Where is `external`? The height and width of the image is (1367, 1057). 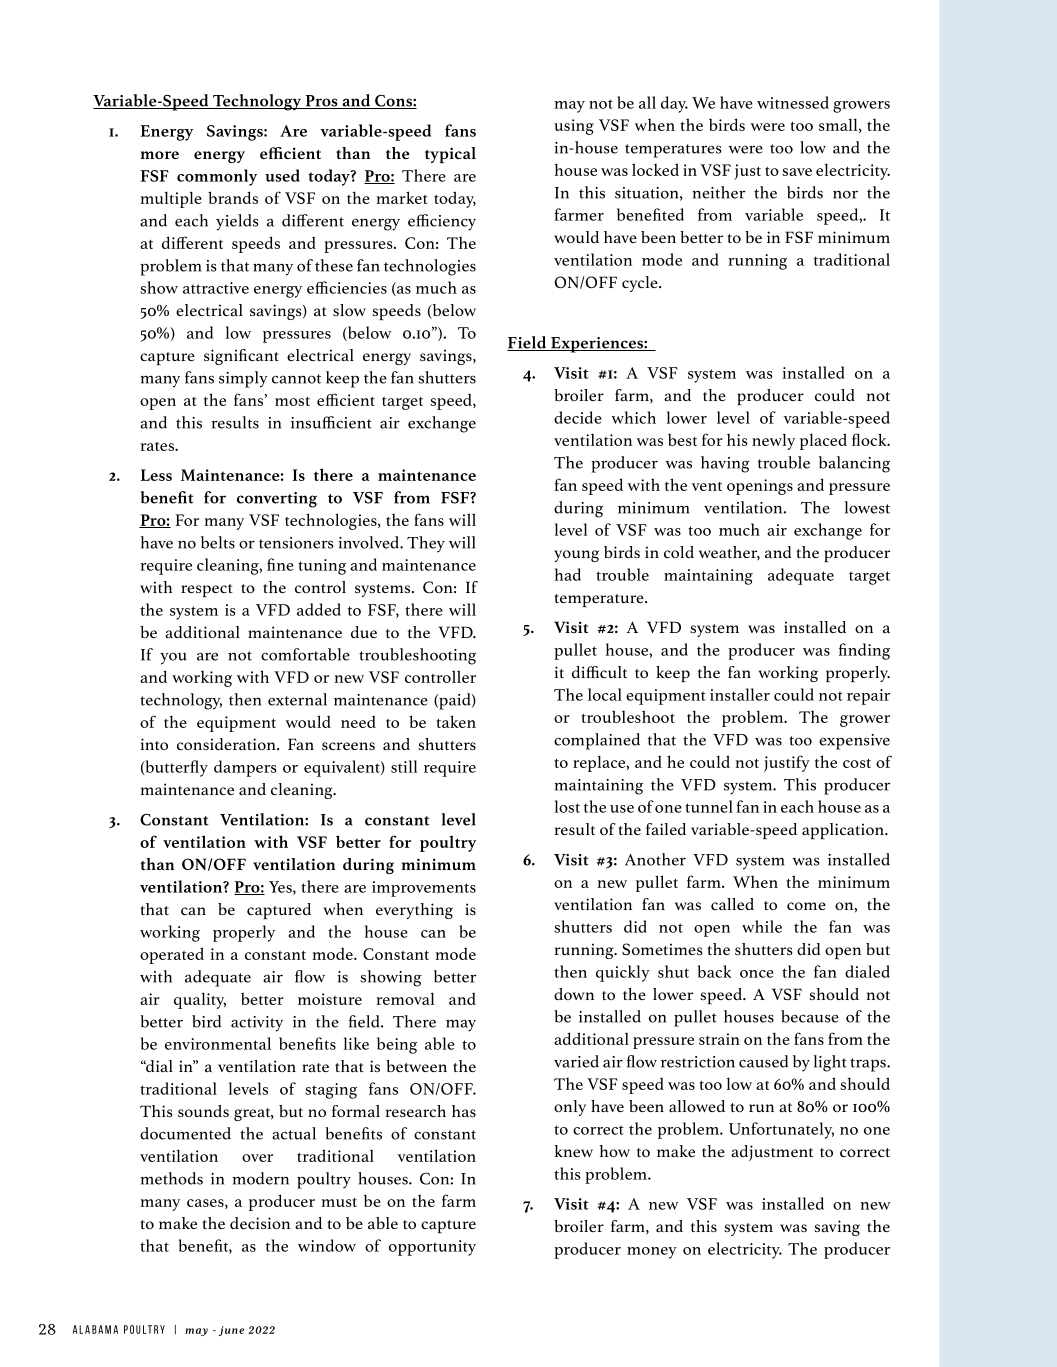 external is located at coordinates (297, 699).
